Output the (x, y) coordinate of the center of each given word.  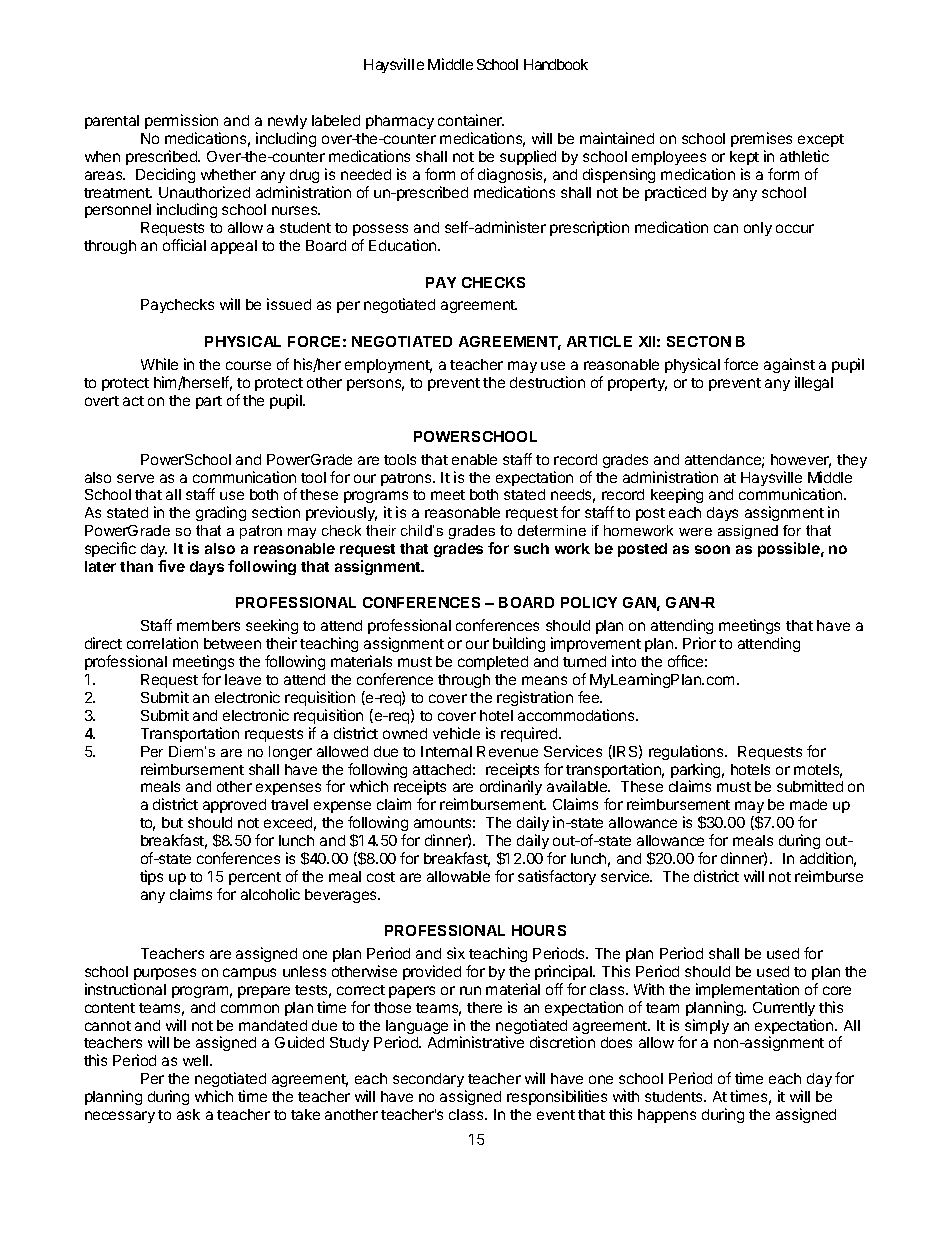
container (471, 120)
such (531, 548)
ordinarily (511, 787)
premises (761, 139)
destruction (547, 382)
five (171, 566)
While (159, 364)
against (789, 365)
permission (181, 121)
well (197, 1060)
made (808, 804)
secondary (429, 1082)
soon (712, 549)
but (172, 822)
